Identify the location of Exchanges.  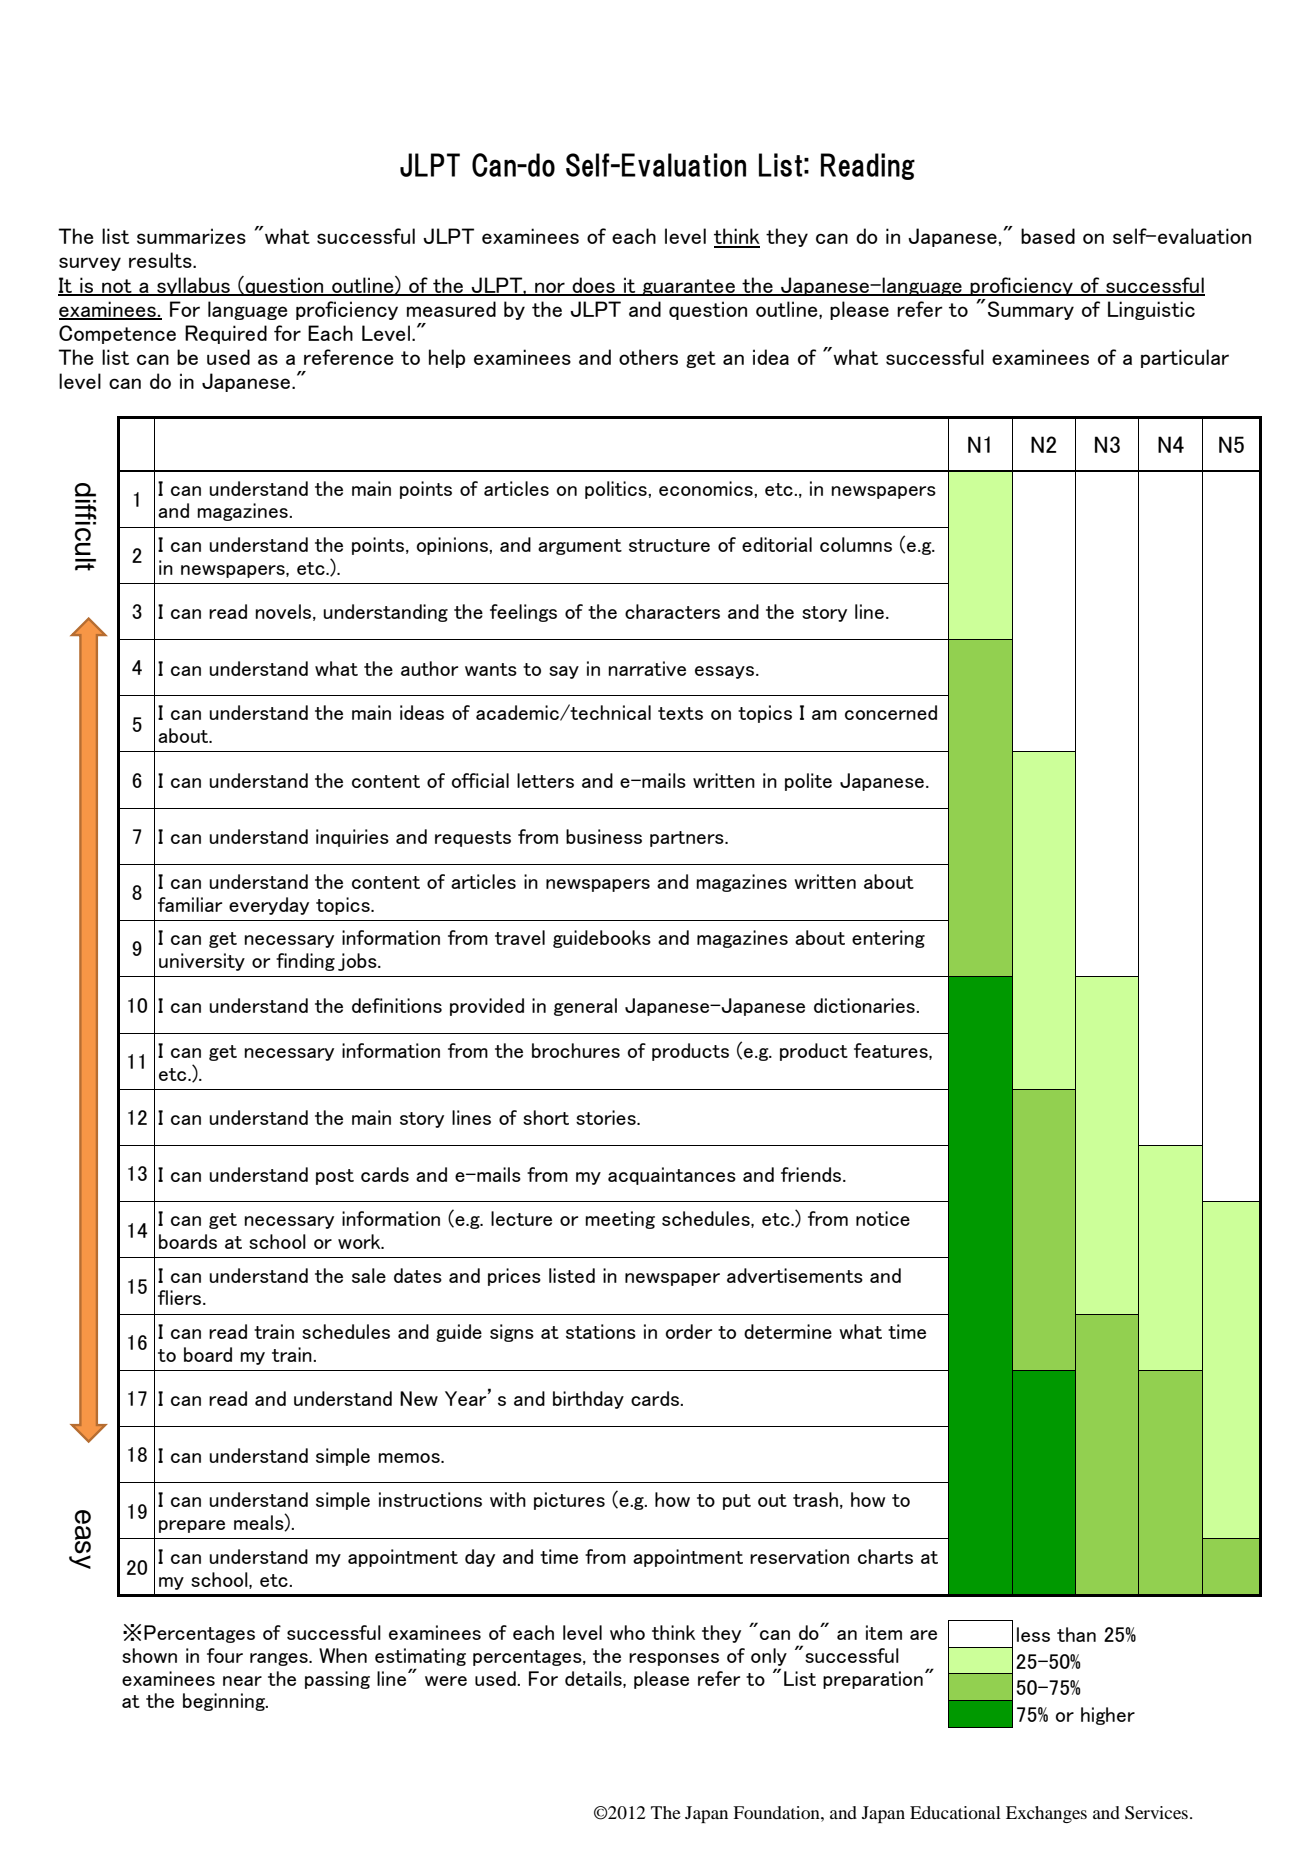
(1046, 1814).
